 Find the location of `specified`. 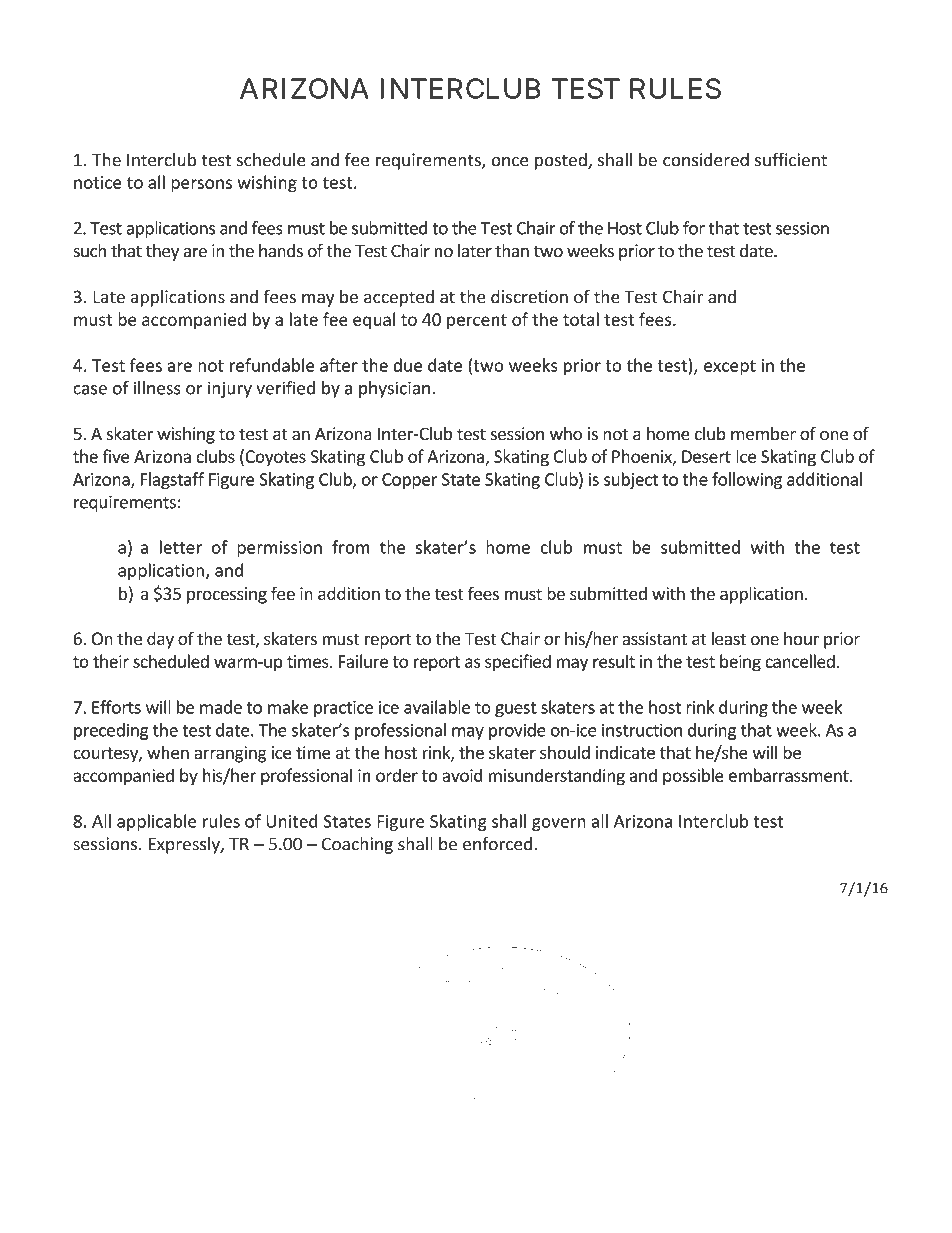

specified is located at coordinates (518, 662).
